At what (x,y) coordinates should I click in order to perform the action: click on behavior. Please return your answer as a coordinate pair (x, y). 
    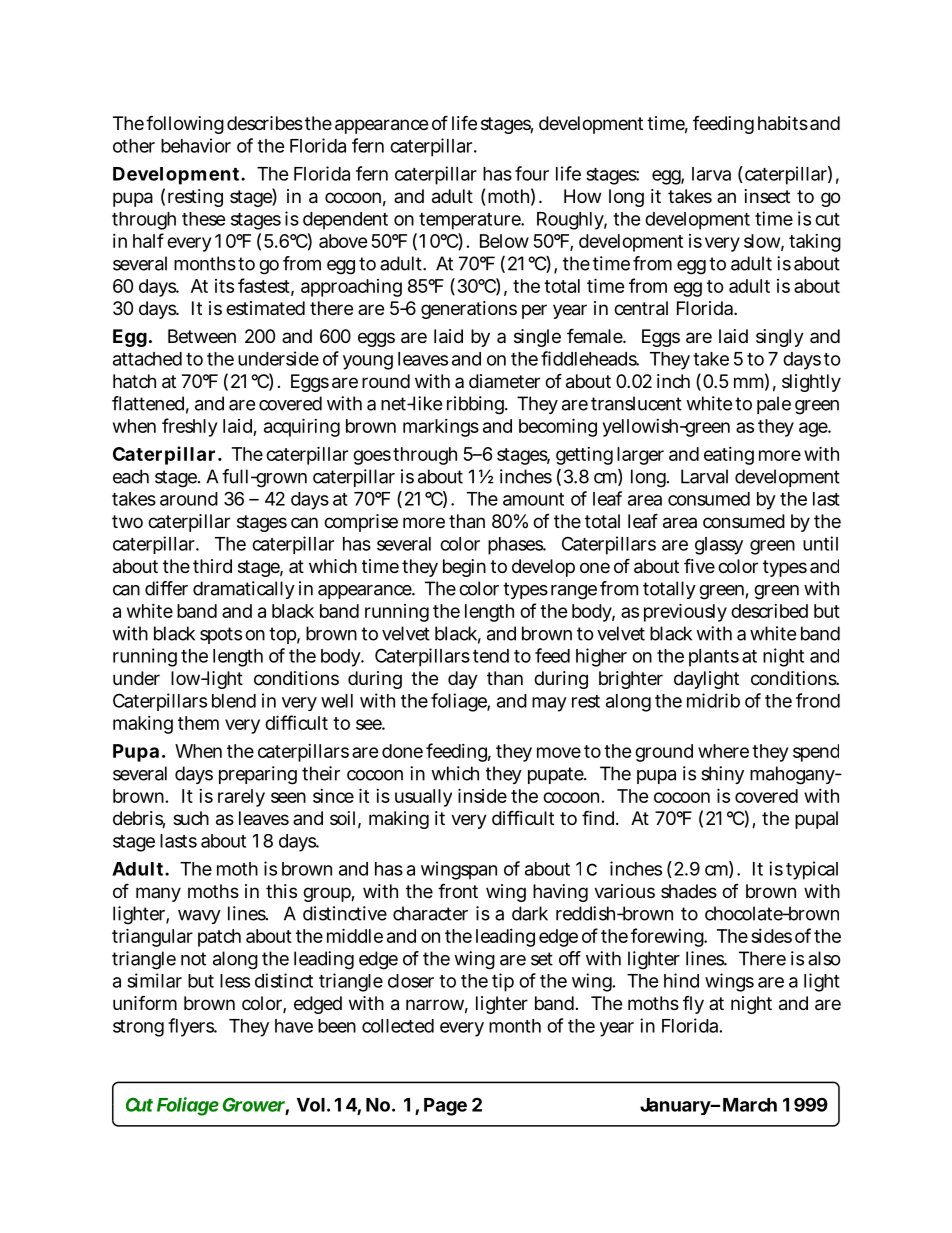
    Looking at the image, I should click on (196, 145).
